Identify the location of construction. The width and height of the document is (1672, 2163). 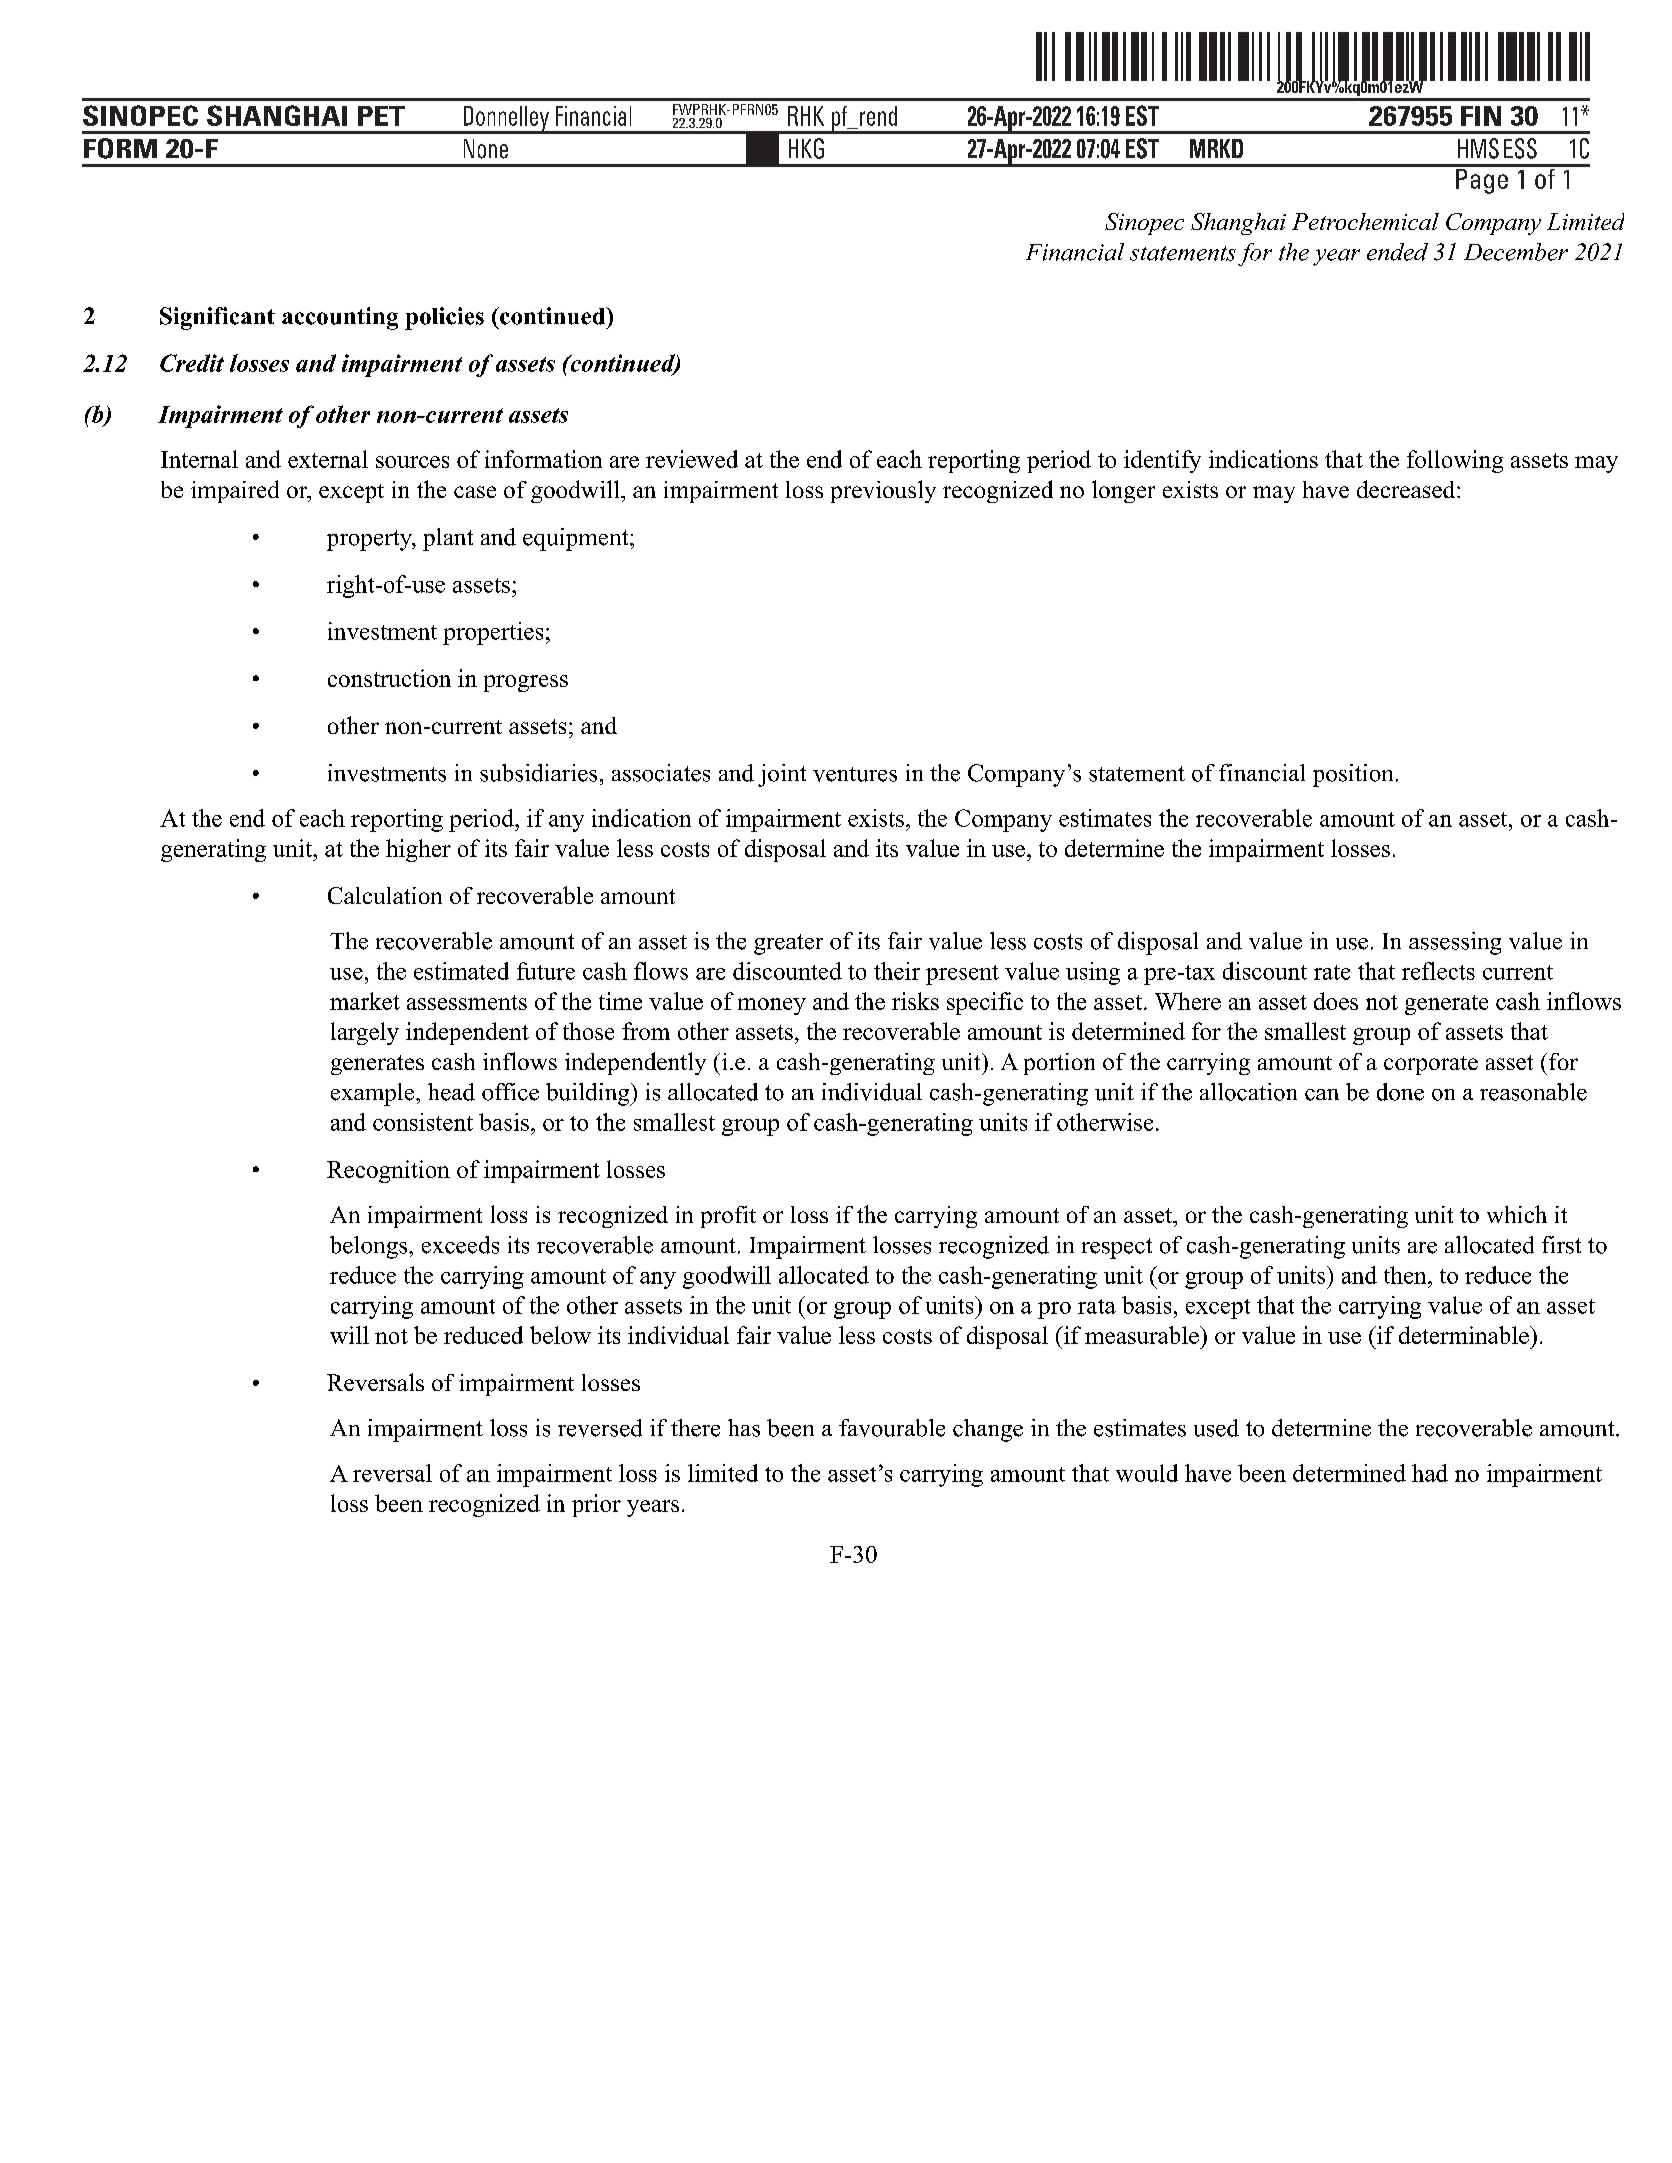
(389, 678).
